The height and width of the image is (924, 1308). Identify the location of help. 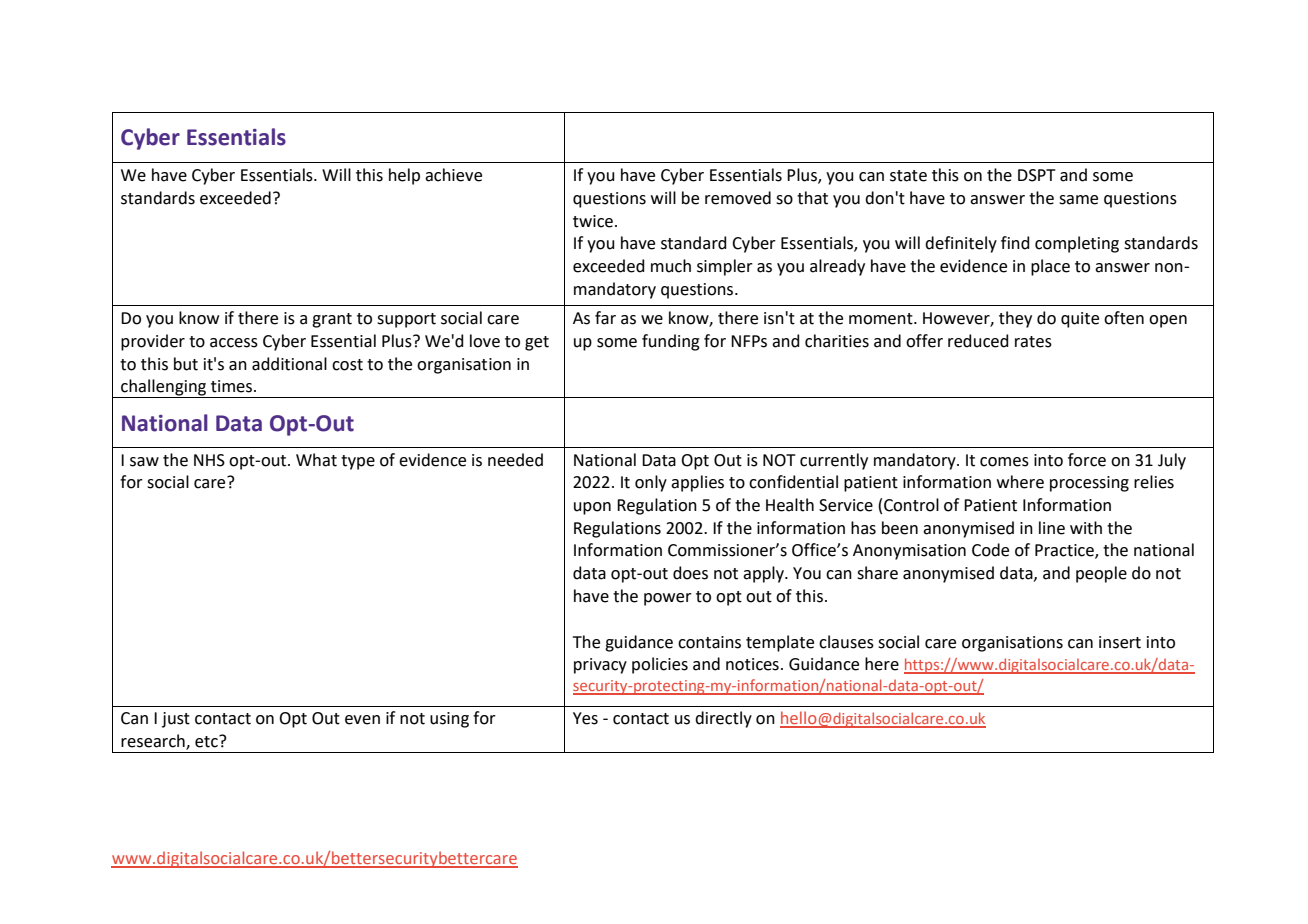
(404, 176).
